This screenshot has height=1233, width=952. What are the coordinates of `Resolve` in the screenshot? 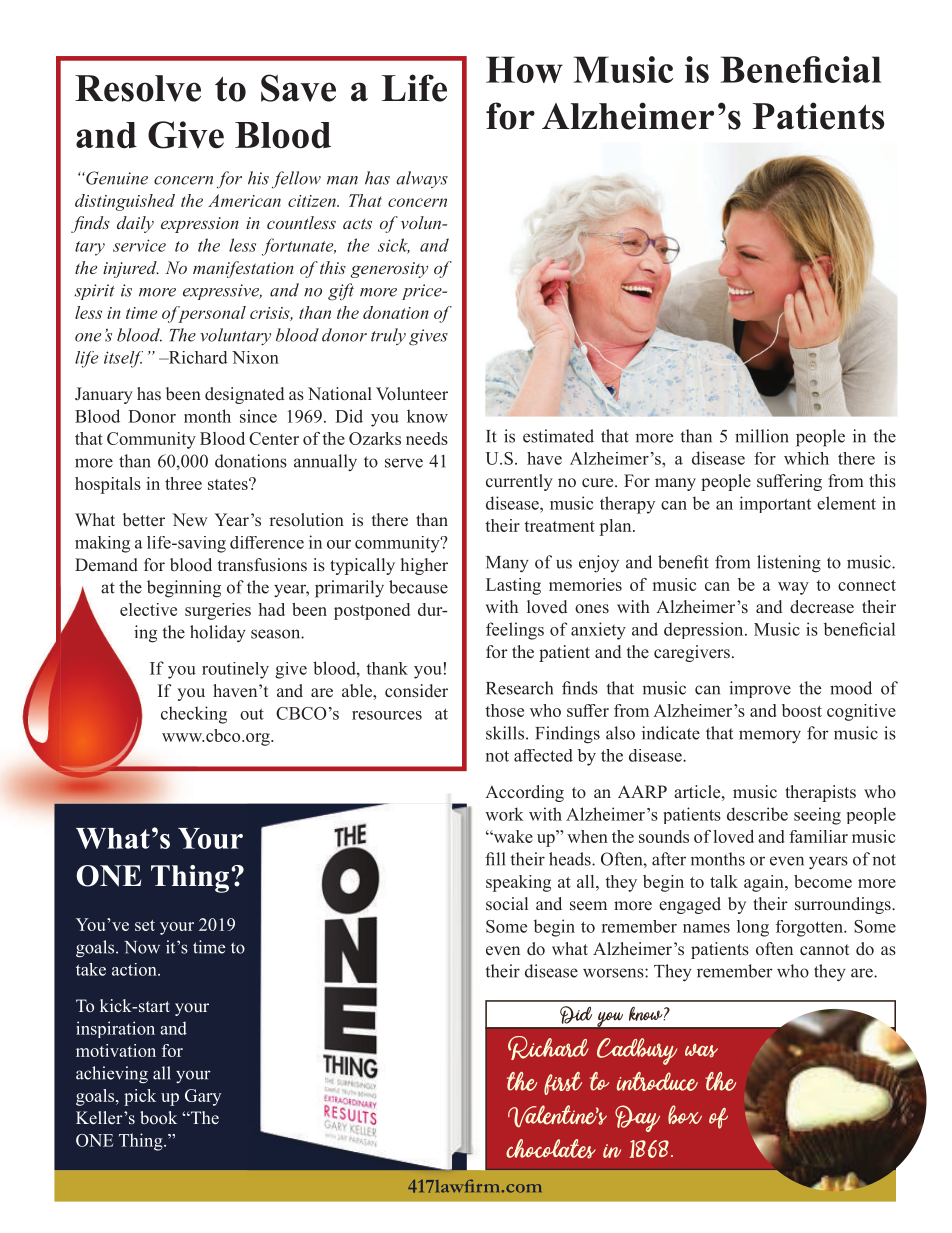 It's located at (138, 88).
